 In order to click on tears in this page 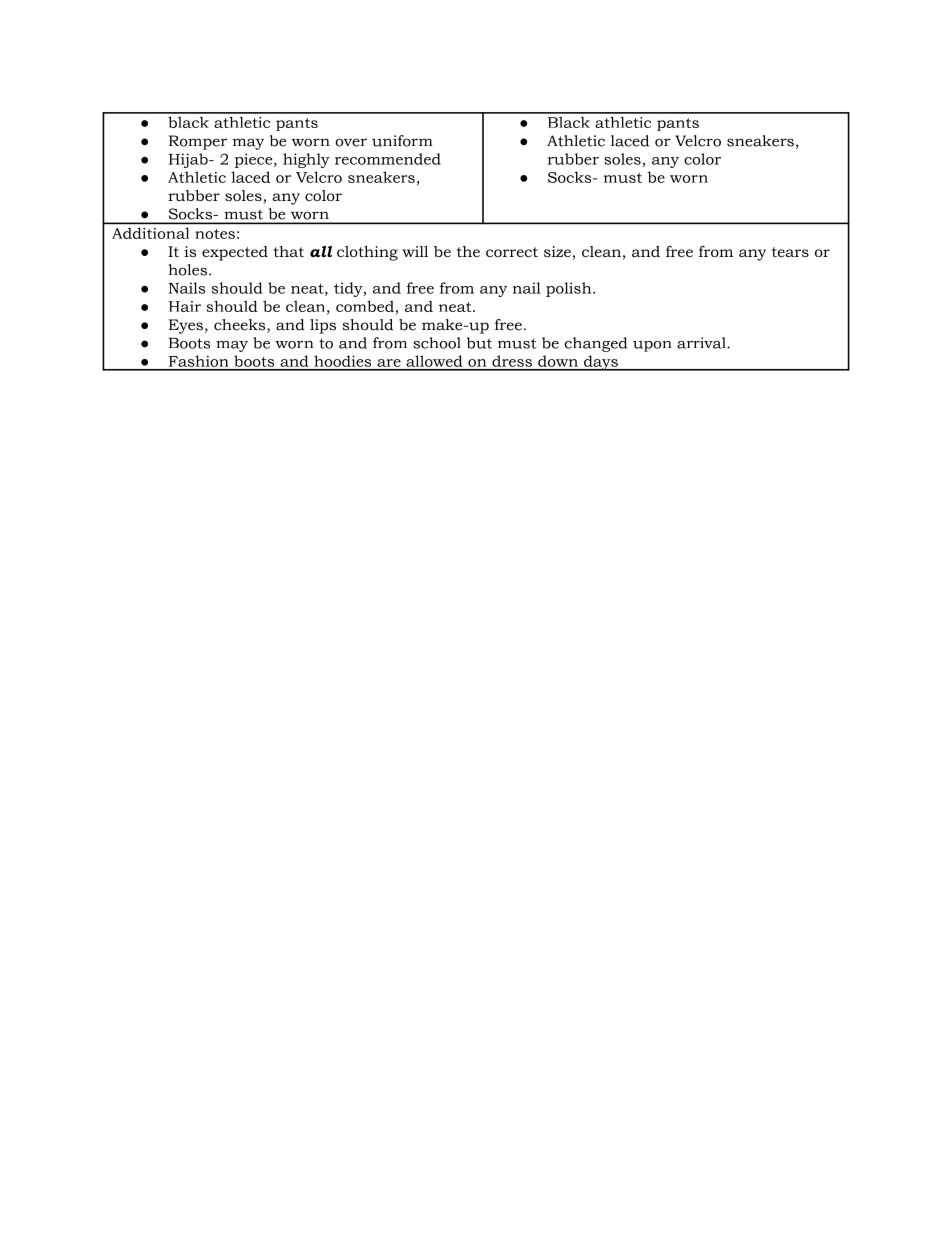, I will do `click(790, 252)`.
